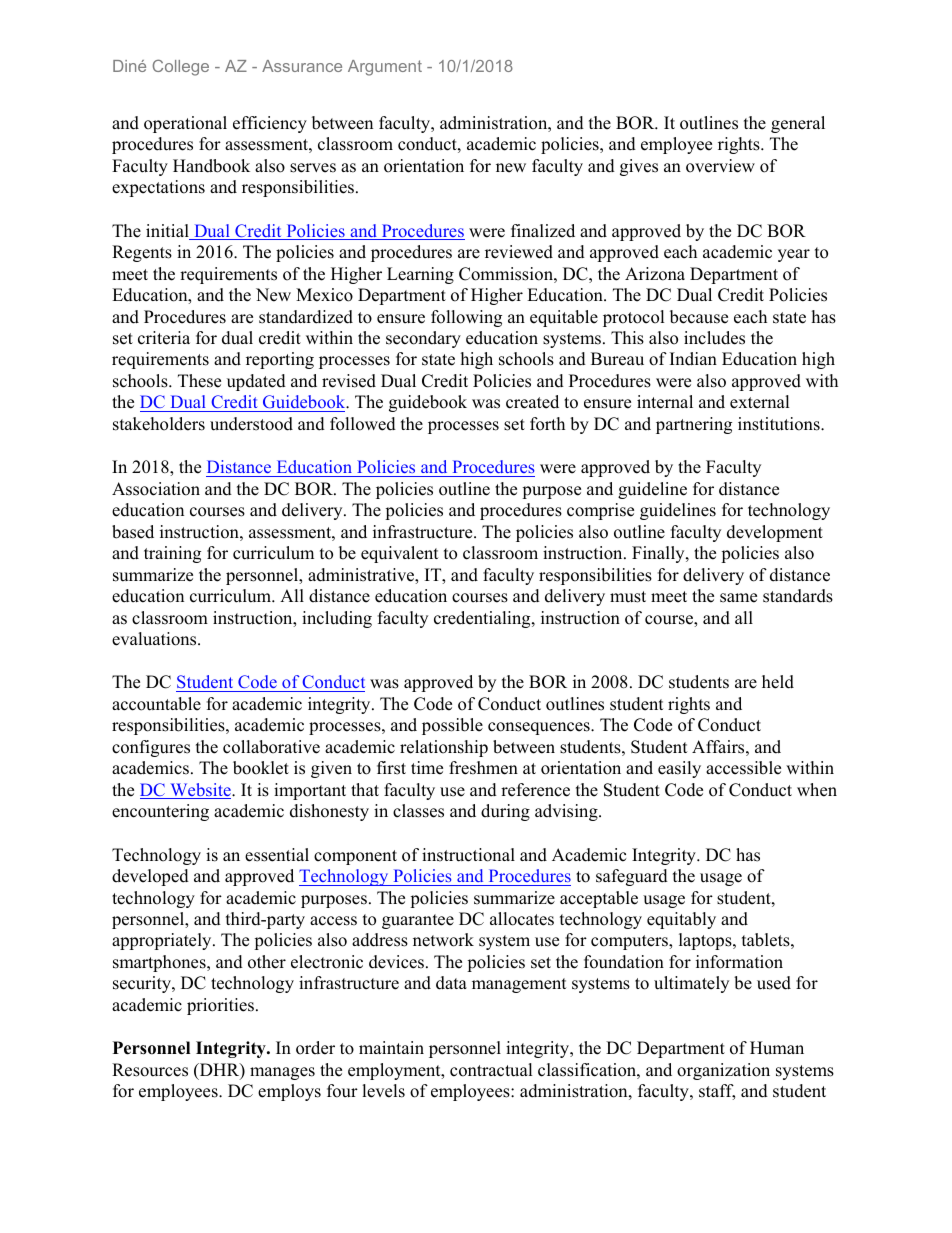  I want to click on Resources, so click(150, 1070).
